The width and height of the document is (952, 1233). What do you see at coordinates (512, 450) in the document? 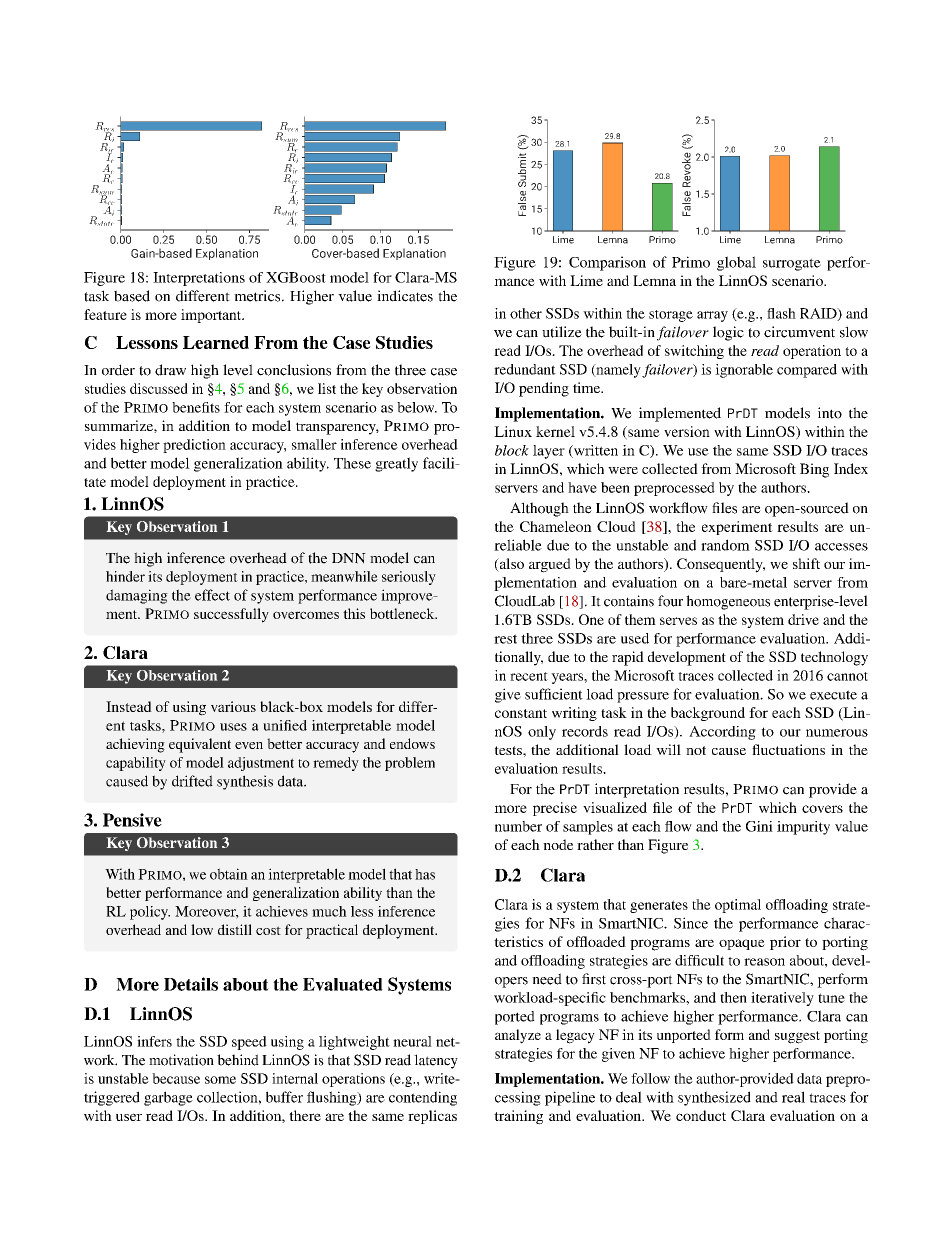
I see `block` at bounding box center [512, 450].
